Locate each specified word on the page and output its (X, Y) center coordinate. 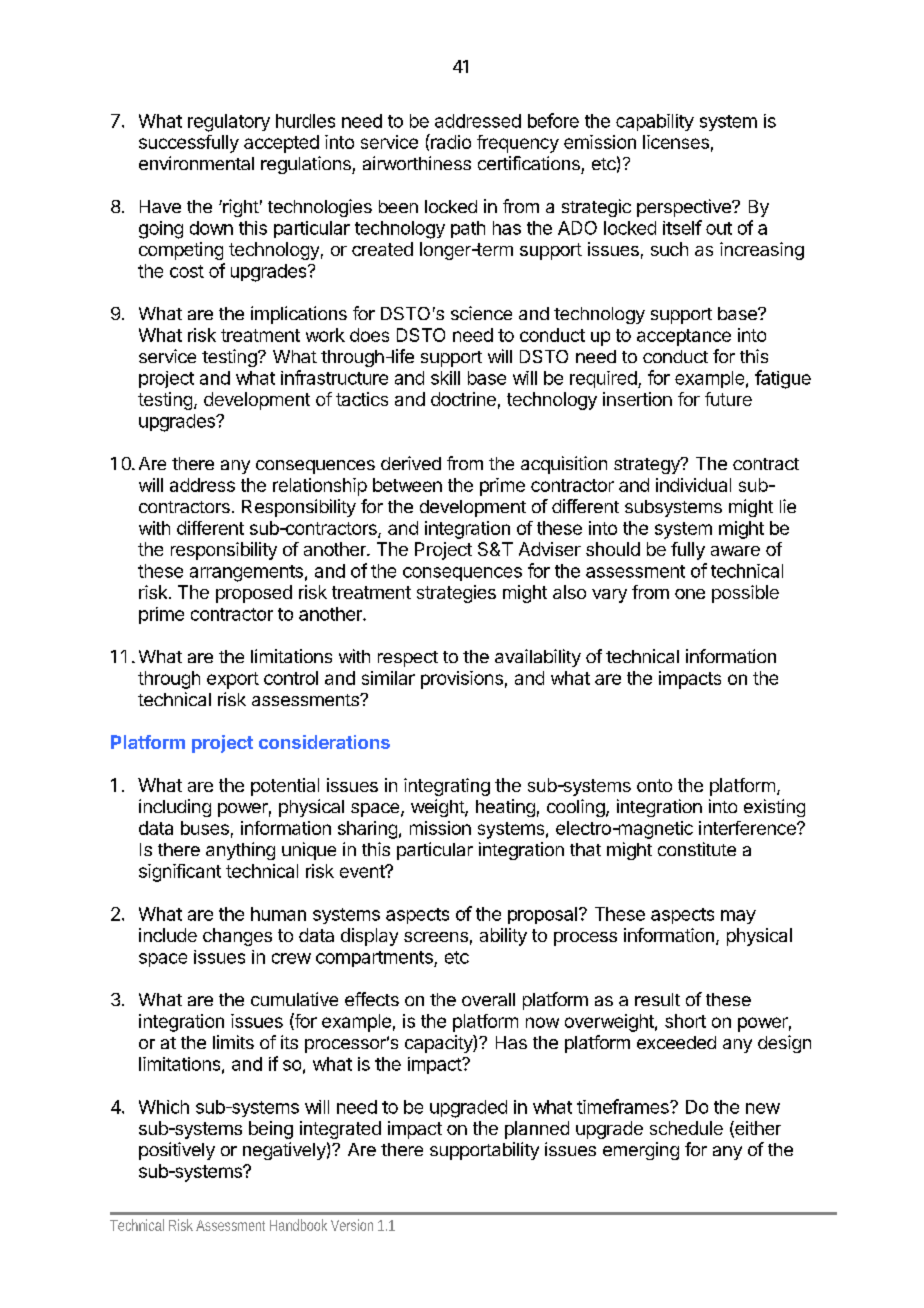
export (233, 680)
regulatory (229, 123)
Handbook (298, 1225)
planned (537, 1130)
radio (450, 141)
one (690, 594)
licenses (676, 142)
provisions (462, 680)
